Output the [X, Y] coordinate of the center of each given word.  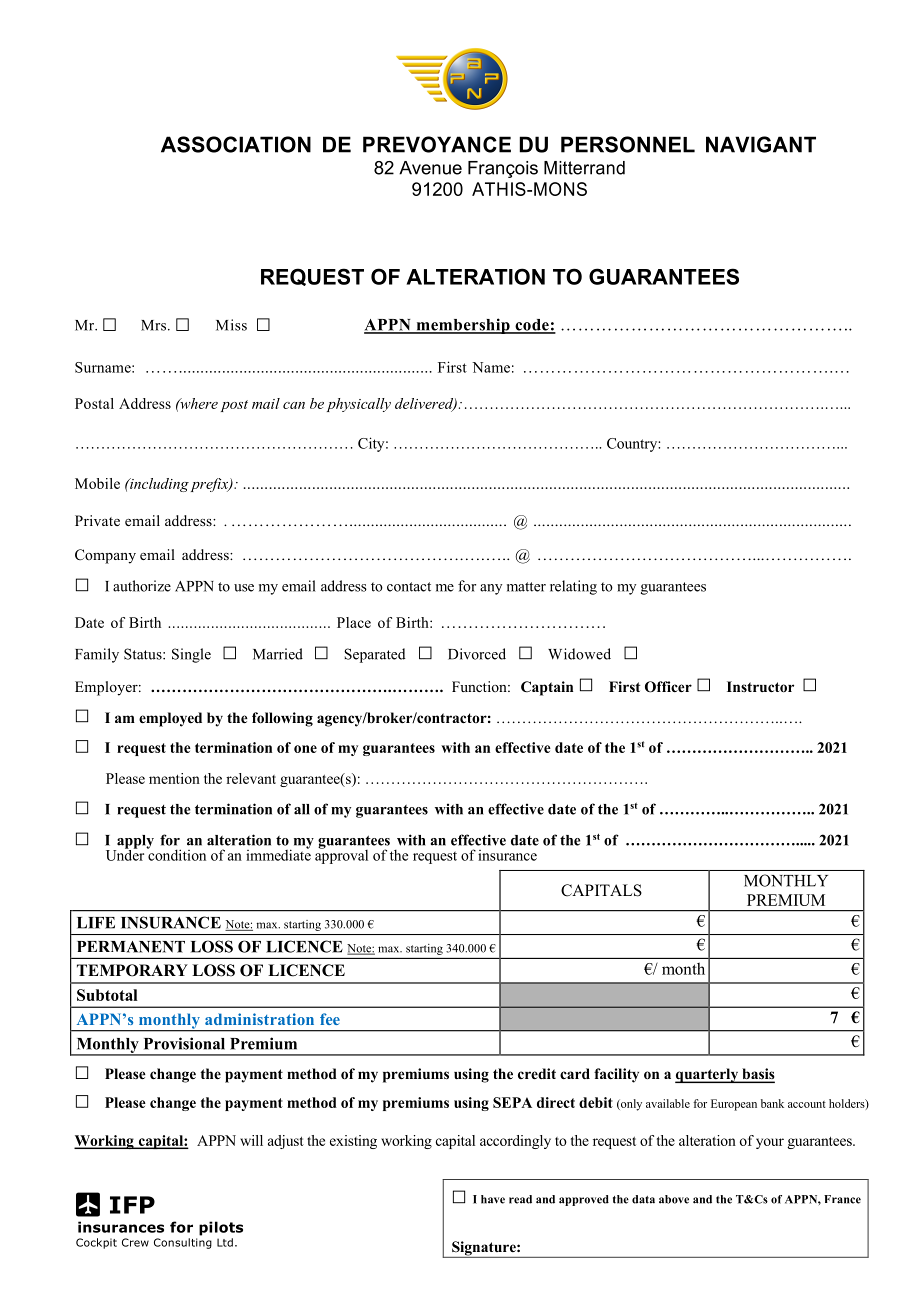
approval [341, 855]
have [493, 1199]
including [158, 485]
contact [409, 587]
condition [176, 854]
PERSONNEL [628, 144]
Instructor [760, 687]
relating [573, 587]
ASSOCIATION [236, 144]
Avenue [430, 168]
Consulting [183, 1243]
